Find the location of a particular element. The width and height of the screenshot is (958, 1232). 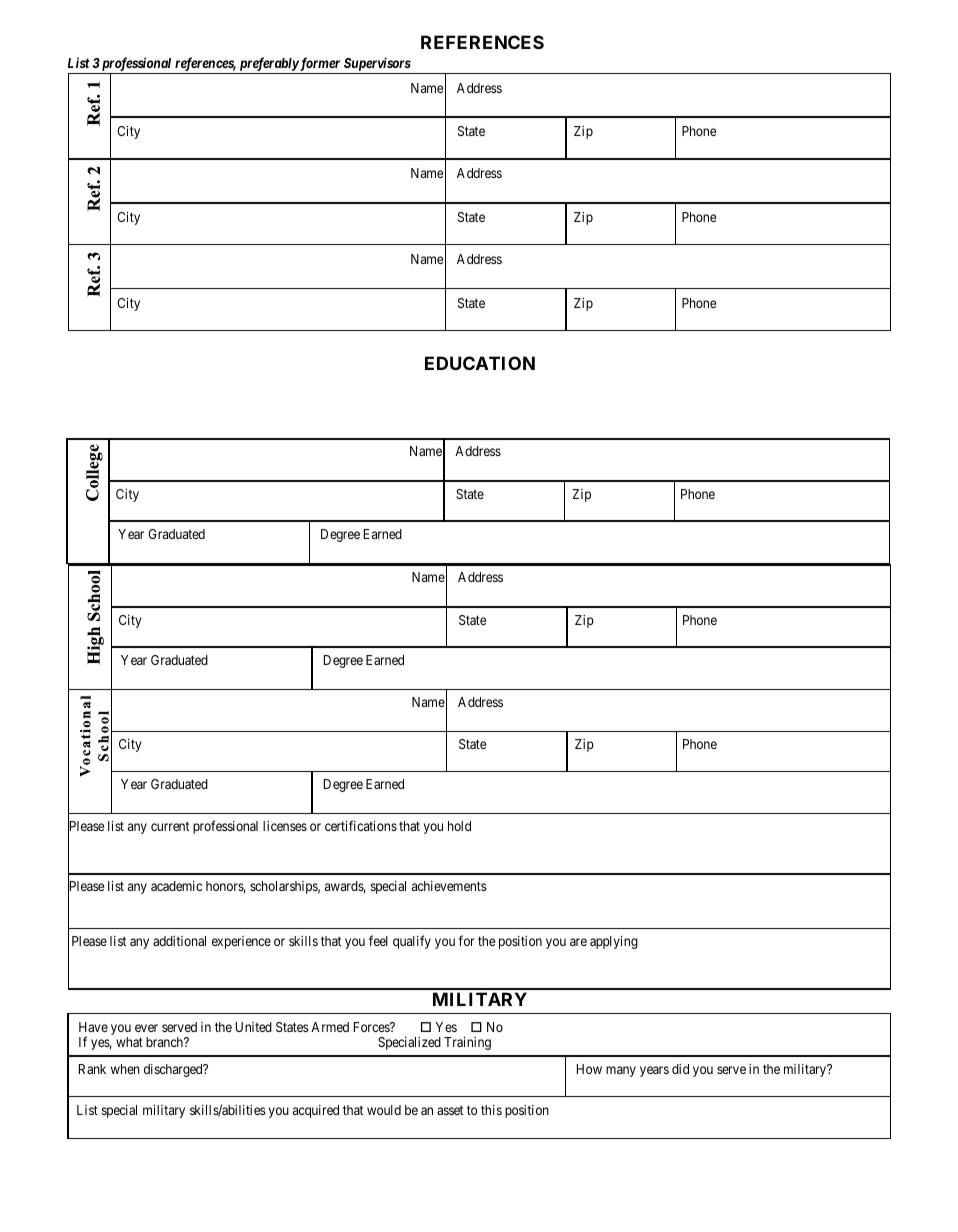

EDUCATION is located at coordinates (480, 363).
